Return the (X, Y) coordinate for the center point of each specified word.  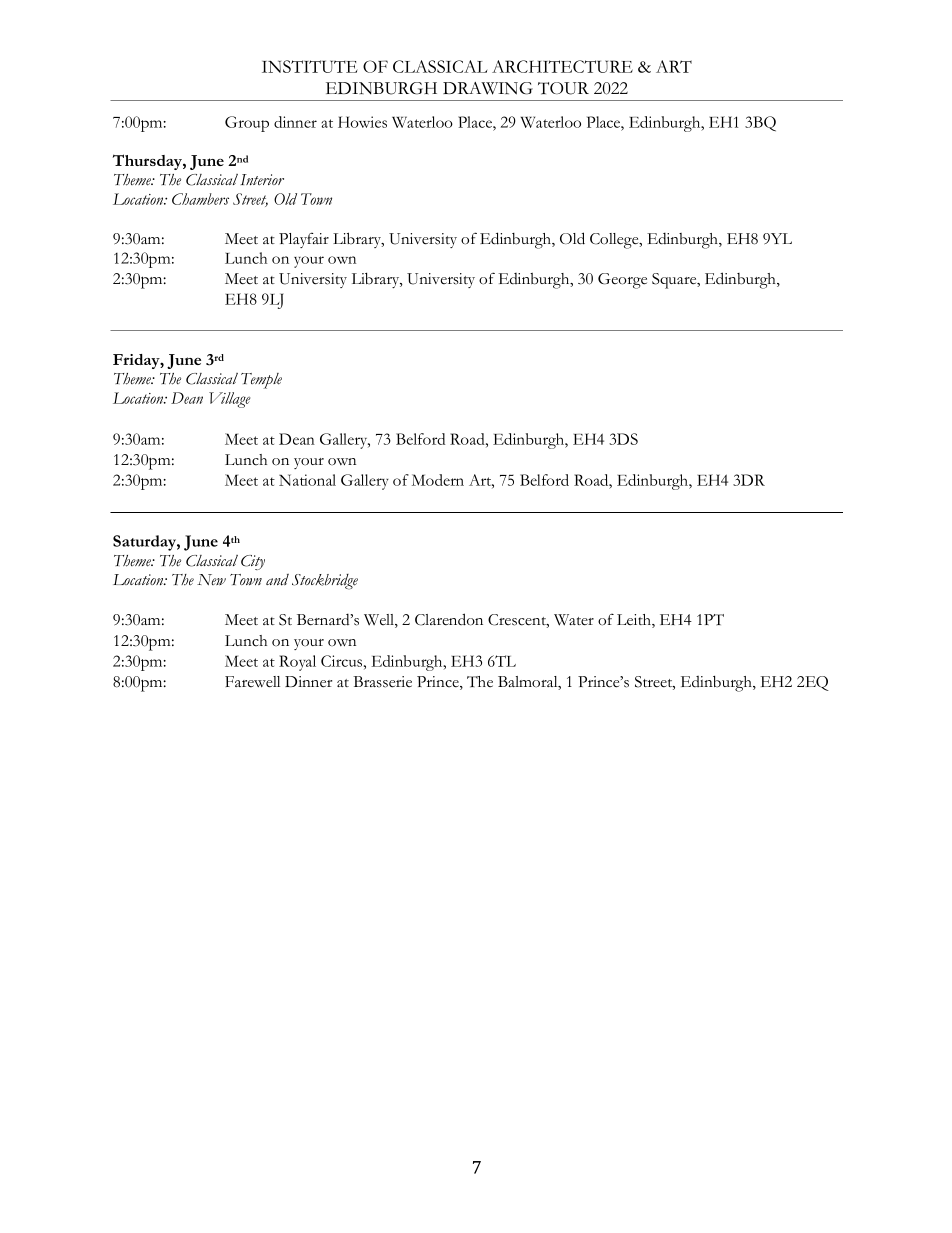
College (615, 241)
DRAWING (488, 88)
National (307, 480)
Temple (261, 381)
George (622, 281)
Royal (297, 663)
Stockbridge (325, 582)
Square (675, 281)
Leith (635, 621)
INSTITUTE (309, 66)
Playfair (304, 240)
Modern (438, 480)
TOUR (563, 88)
